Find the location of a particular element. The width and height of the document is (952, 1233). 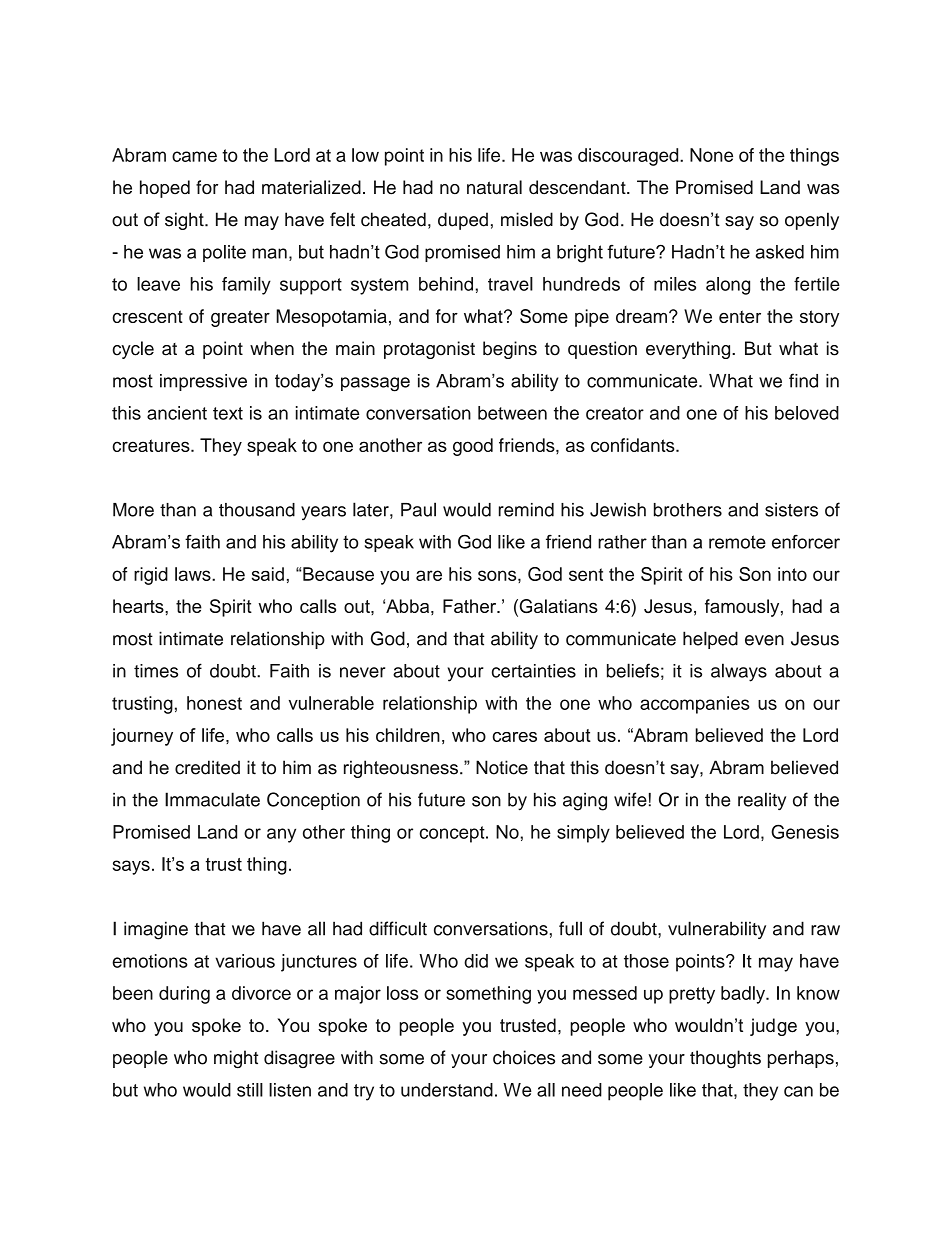

thoughts is located at coordinates (725, 1059).
